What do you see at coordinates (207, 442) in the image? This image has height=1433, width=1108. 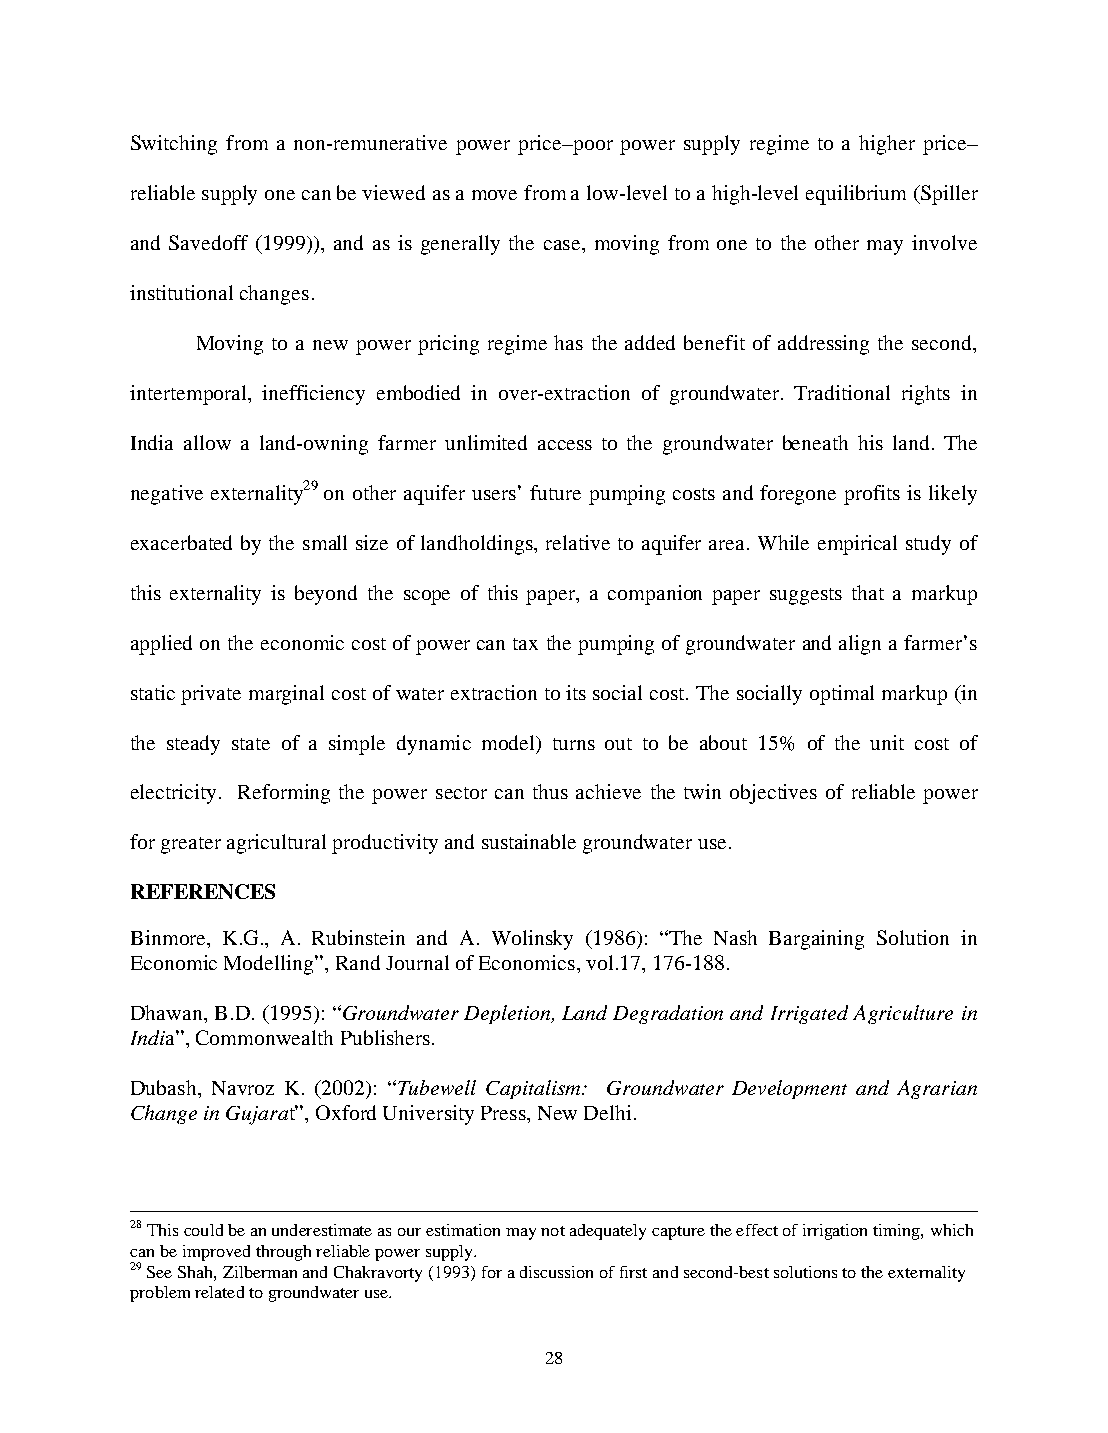 I see `allow` at bounding box center [207, 442].
